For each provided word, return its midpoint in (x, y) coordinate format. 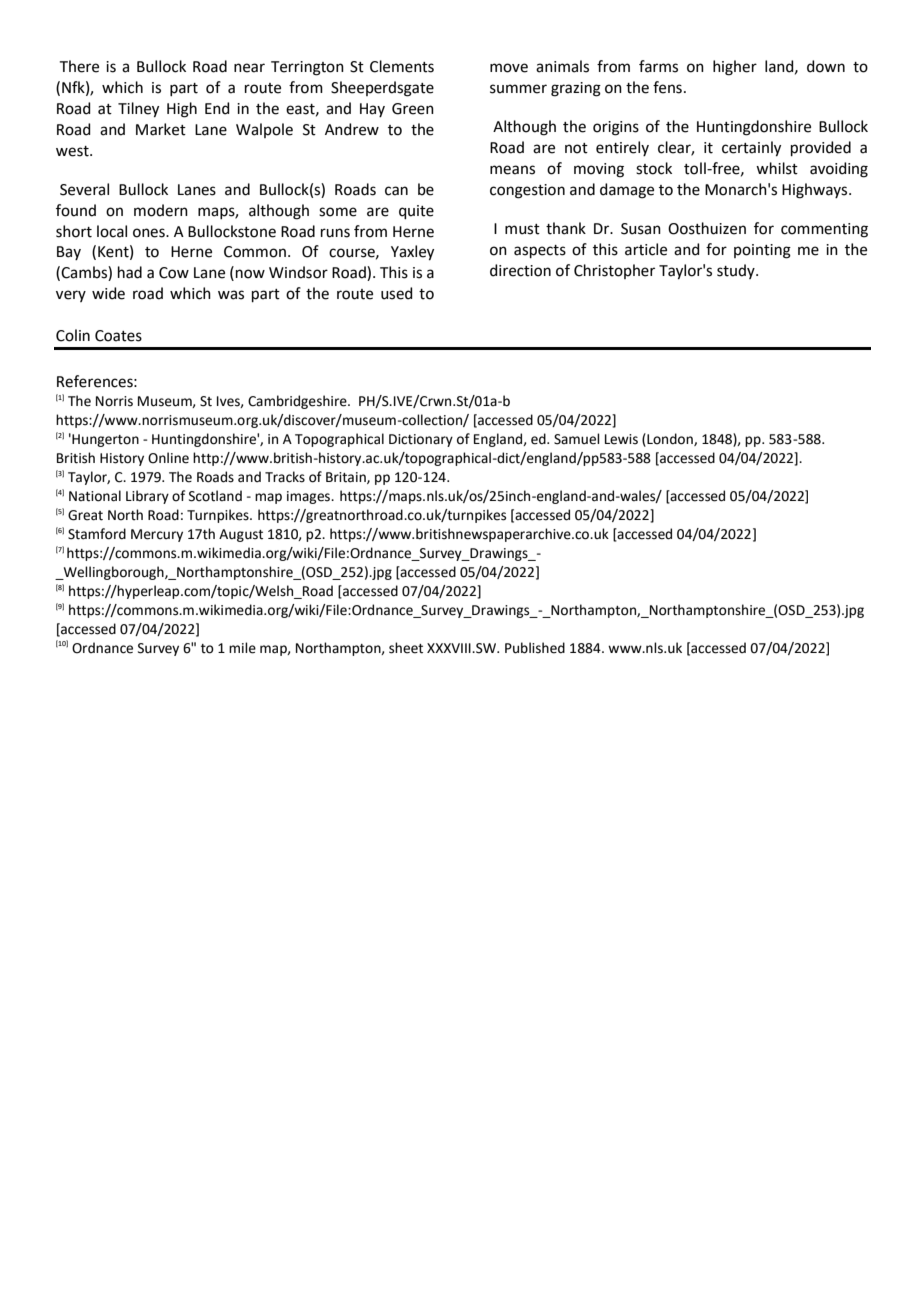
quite (416, 212)
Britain (347, 478)
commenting (824, 230)
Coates (118, 336)
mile (242, 648)
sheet (406, 648)
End (217, 108)
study (737, 271)
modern (161, 210)
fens (667, 87)
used (397, 293)
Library (147, 497)
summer (518, 89)
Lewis (621, 439)
